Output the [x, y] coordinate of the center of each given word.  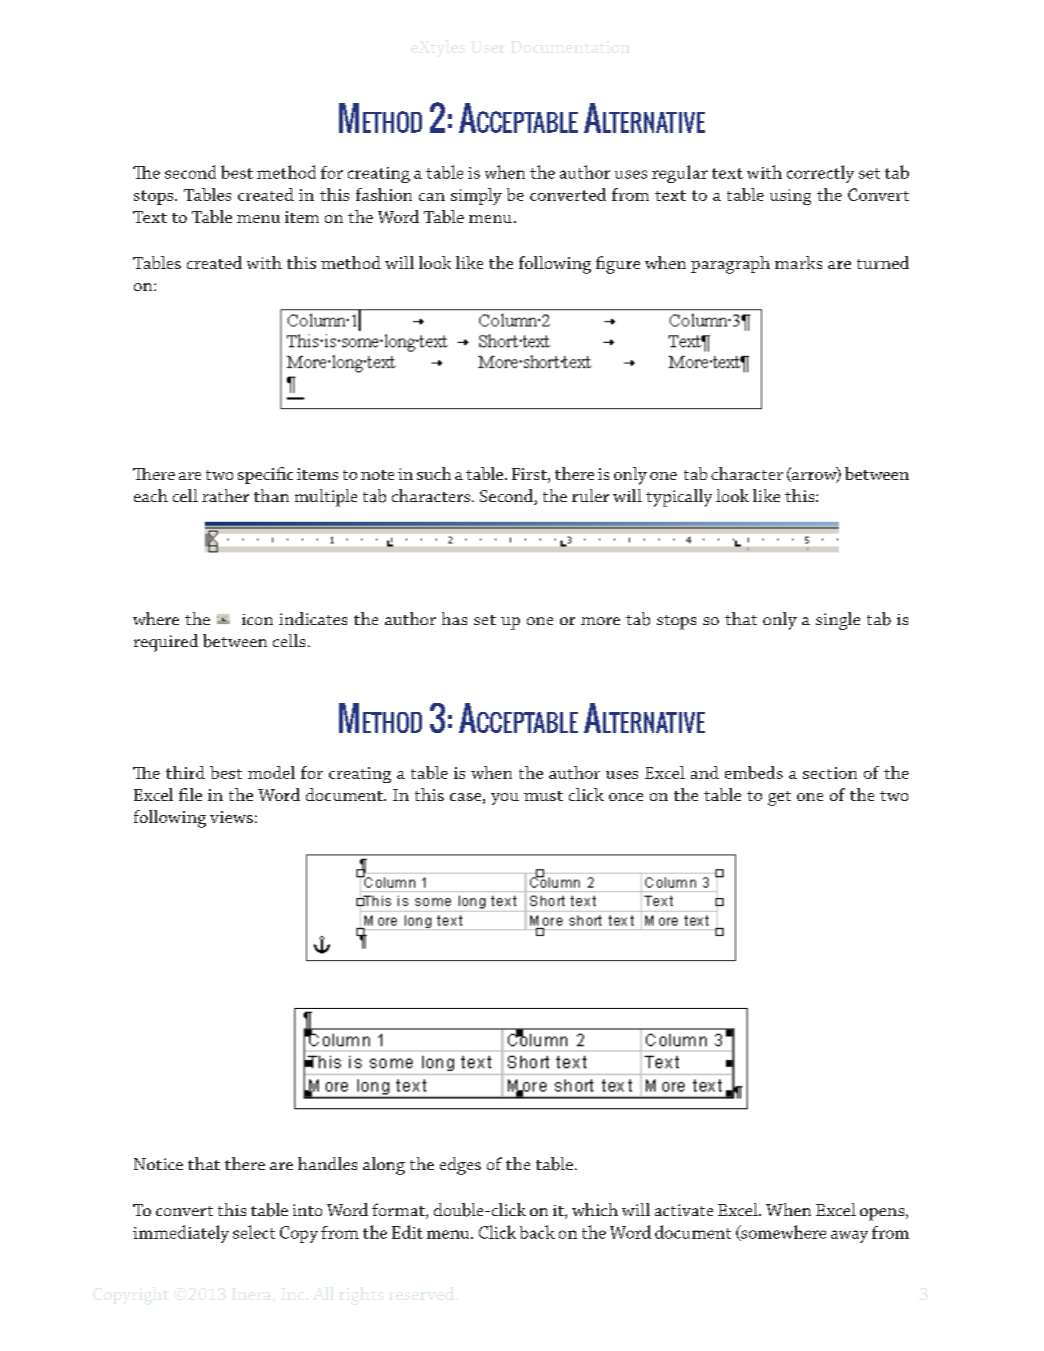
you [505, 799]
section [830, 773]
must [543, 796]
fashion [384, 194]
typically [679, 498]
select [254, 1232]
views [231, 817]
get [779, 798]
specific [265, 475]
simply [476, 196]
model [271, 772]
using [790, 197]
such [434, 473]
